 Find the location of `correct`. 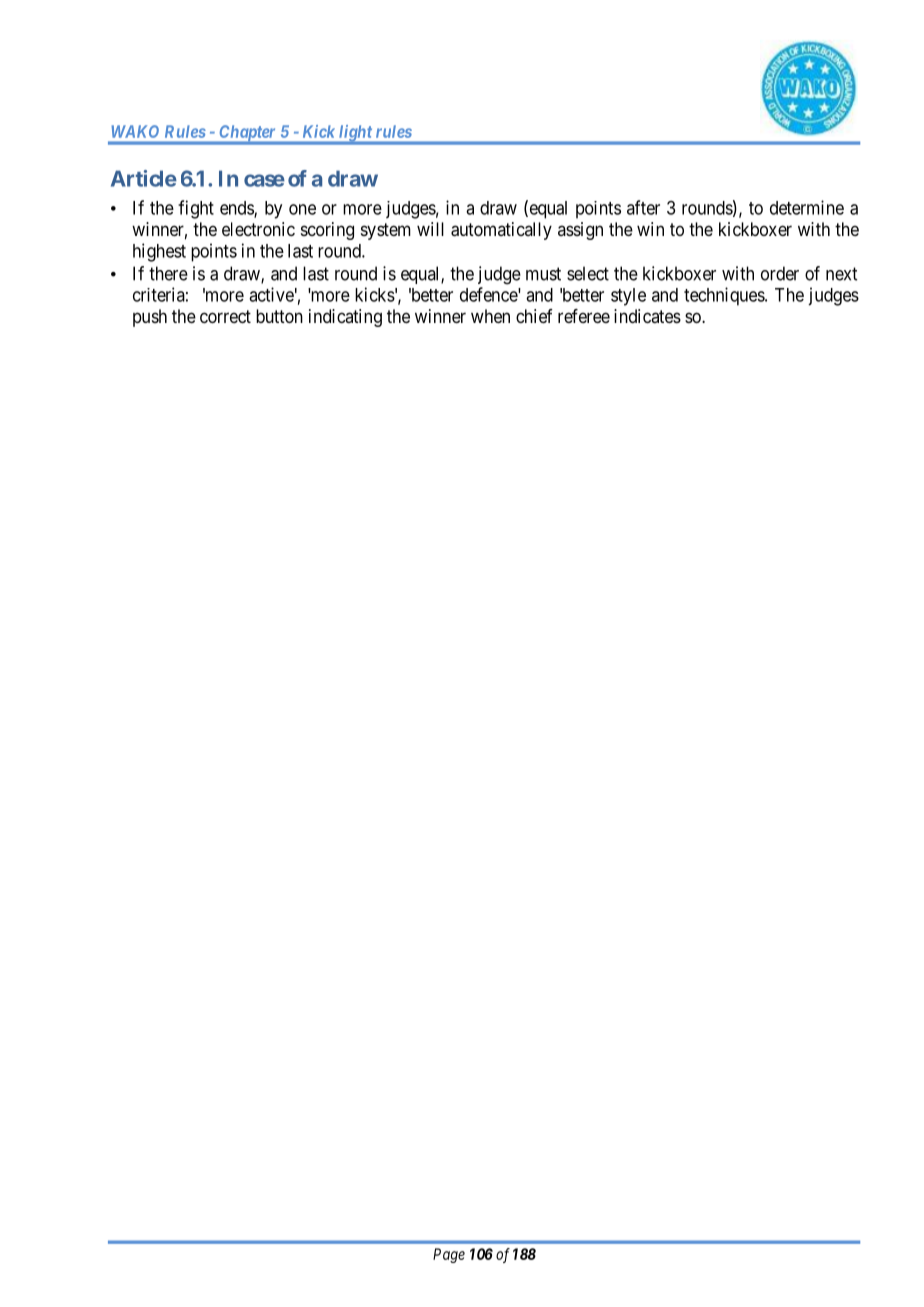

correct is located at coordinates (225, 316).
